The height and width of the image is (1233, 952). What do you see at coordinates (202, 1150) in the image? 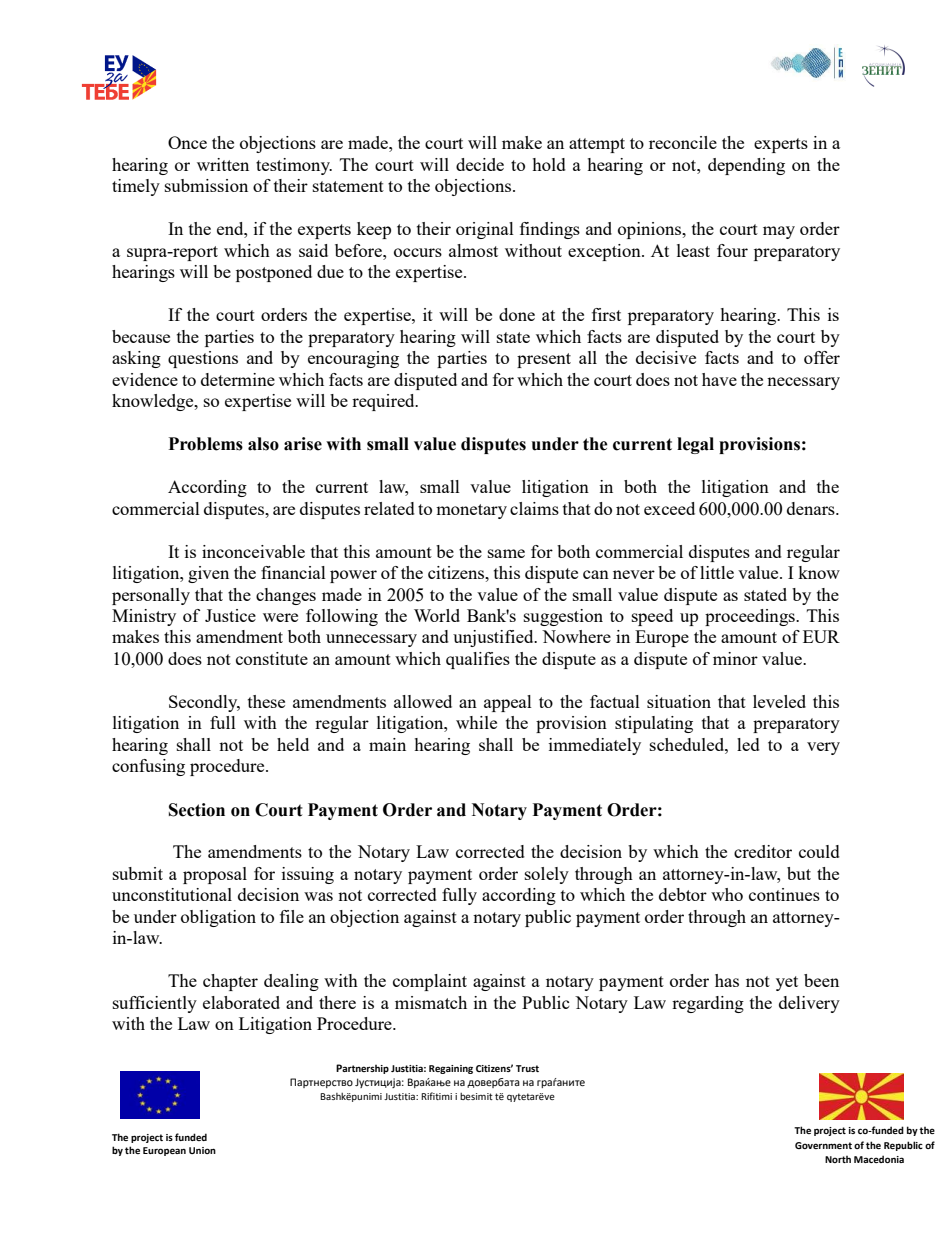
I see `Union` at bounding box center [202, 1150].
